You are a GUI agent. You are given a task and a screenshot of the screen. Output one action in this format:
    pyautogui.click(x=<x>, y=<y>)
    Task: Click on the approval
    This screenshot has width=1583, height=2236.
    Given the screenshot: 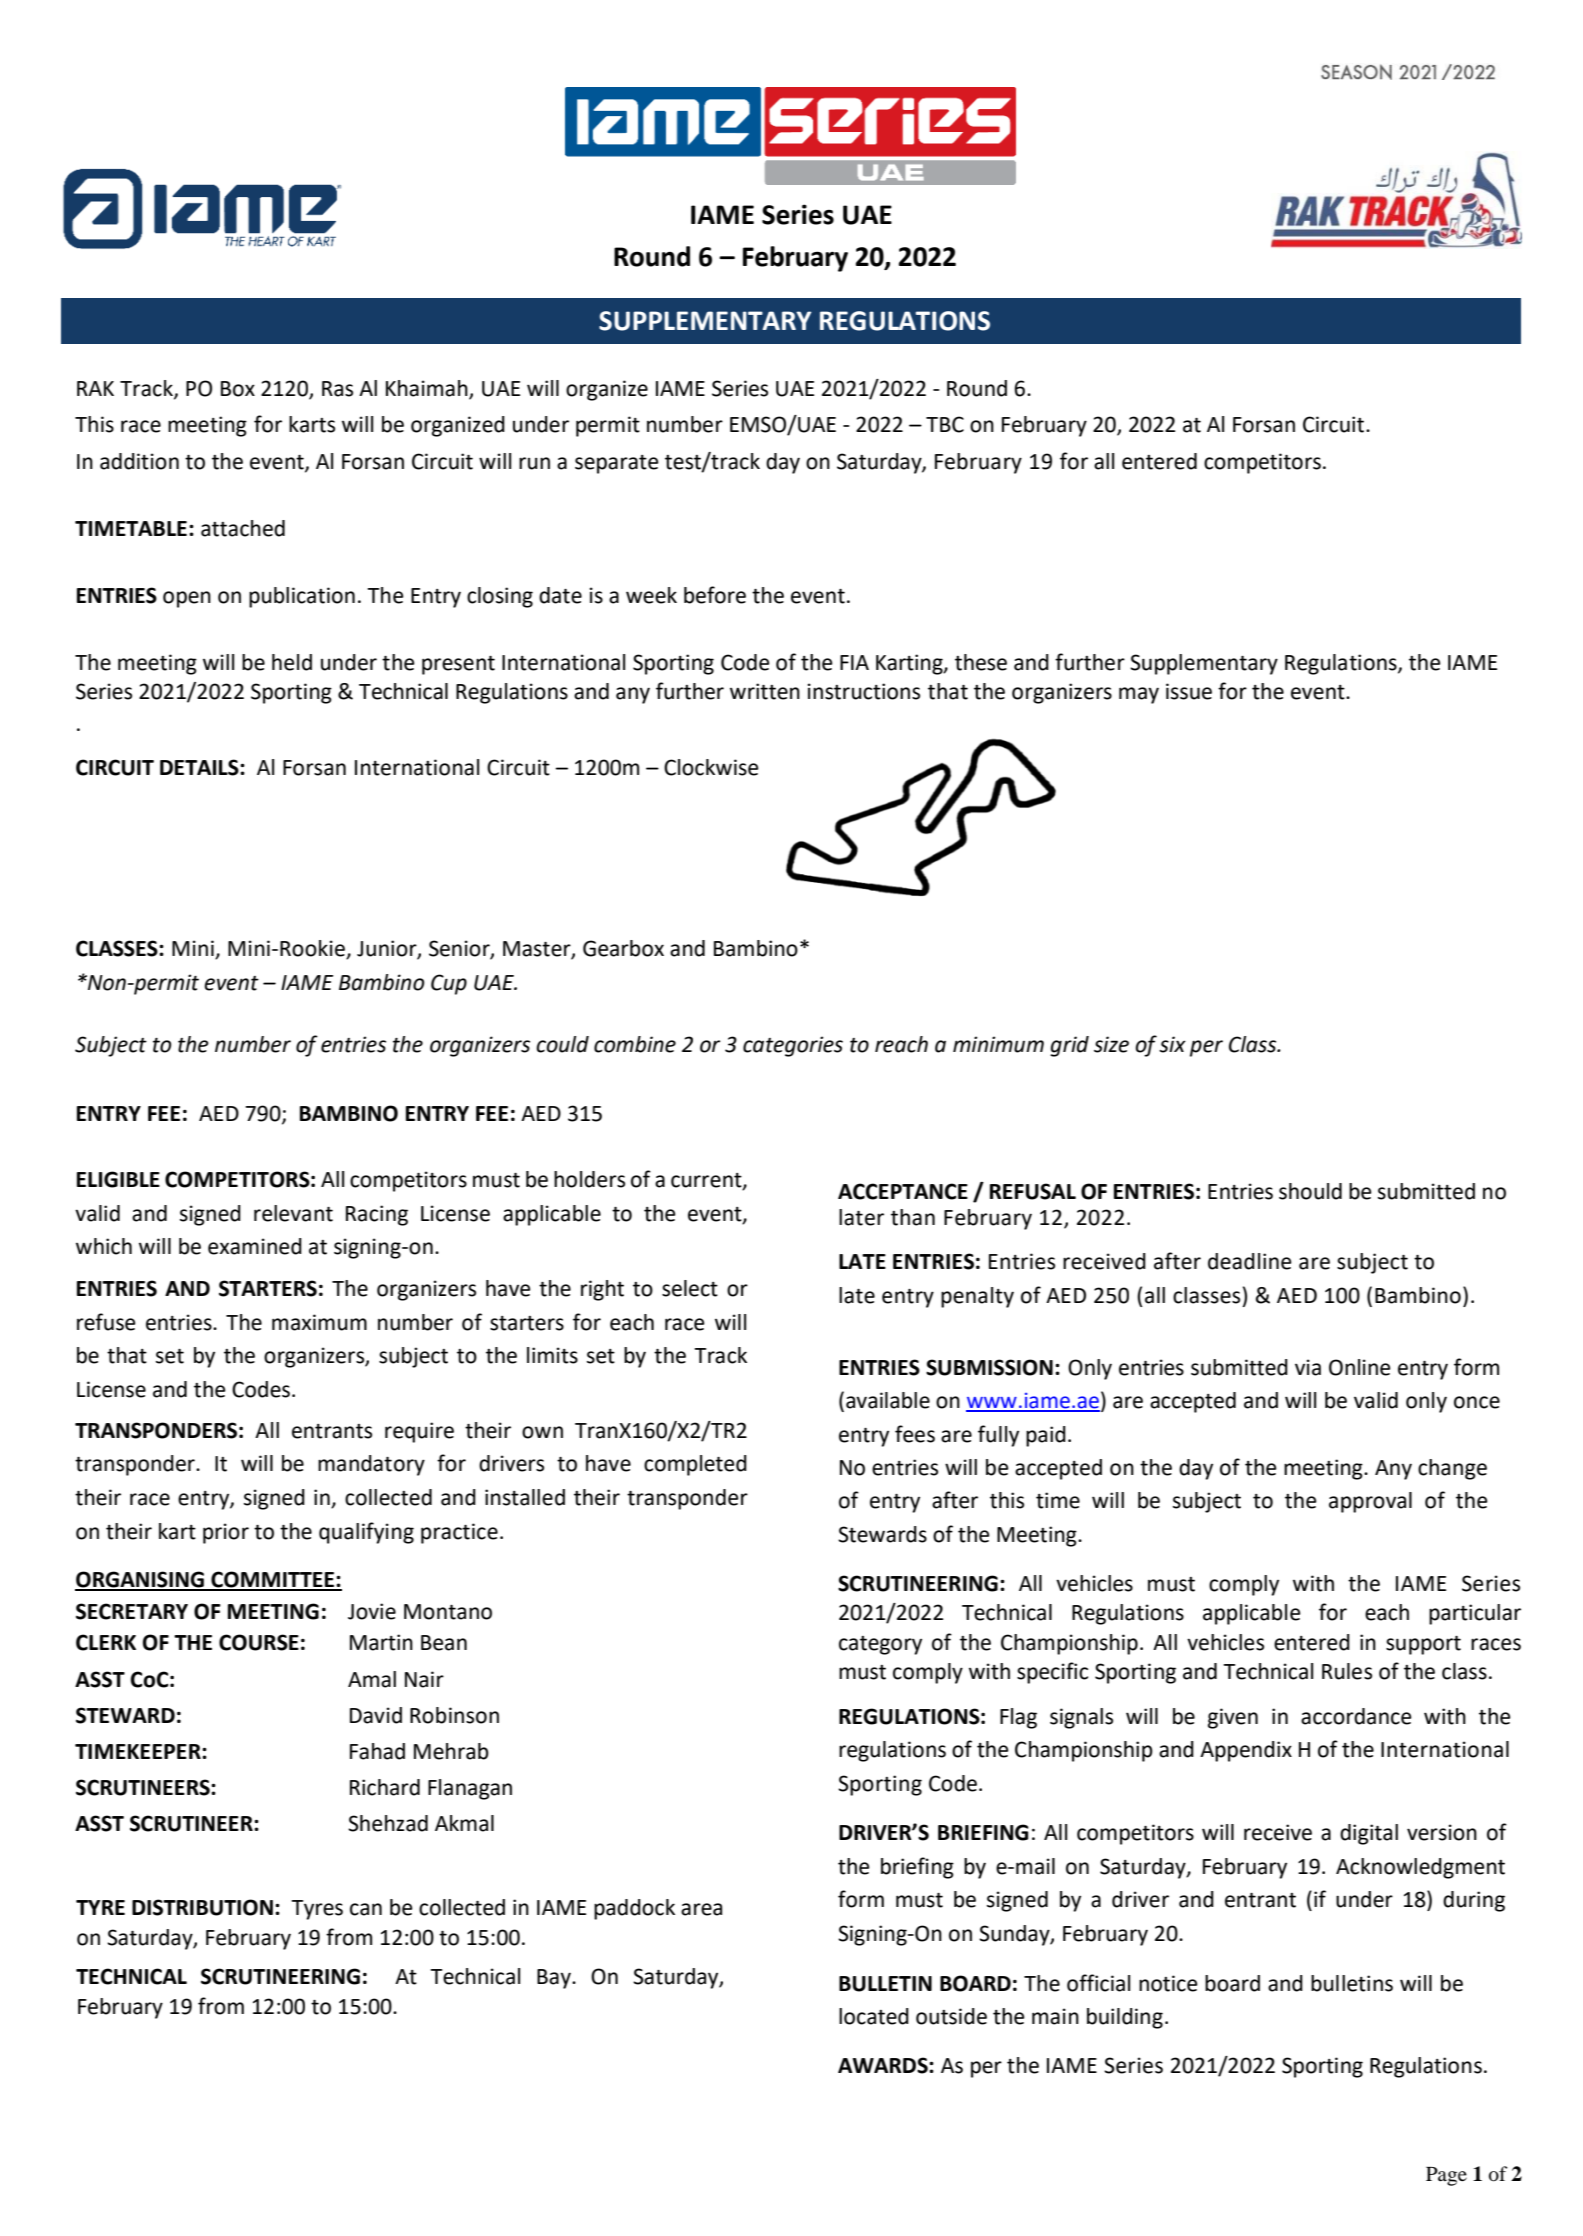 What is the action you would take?
    pyautogui.click(x=1370, y=1502)
